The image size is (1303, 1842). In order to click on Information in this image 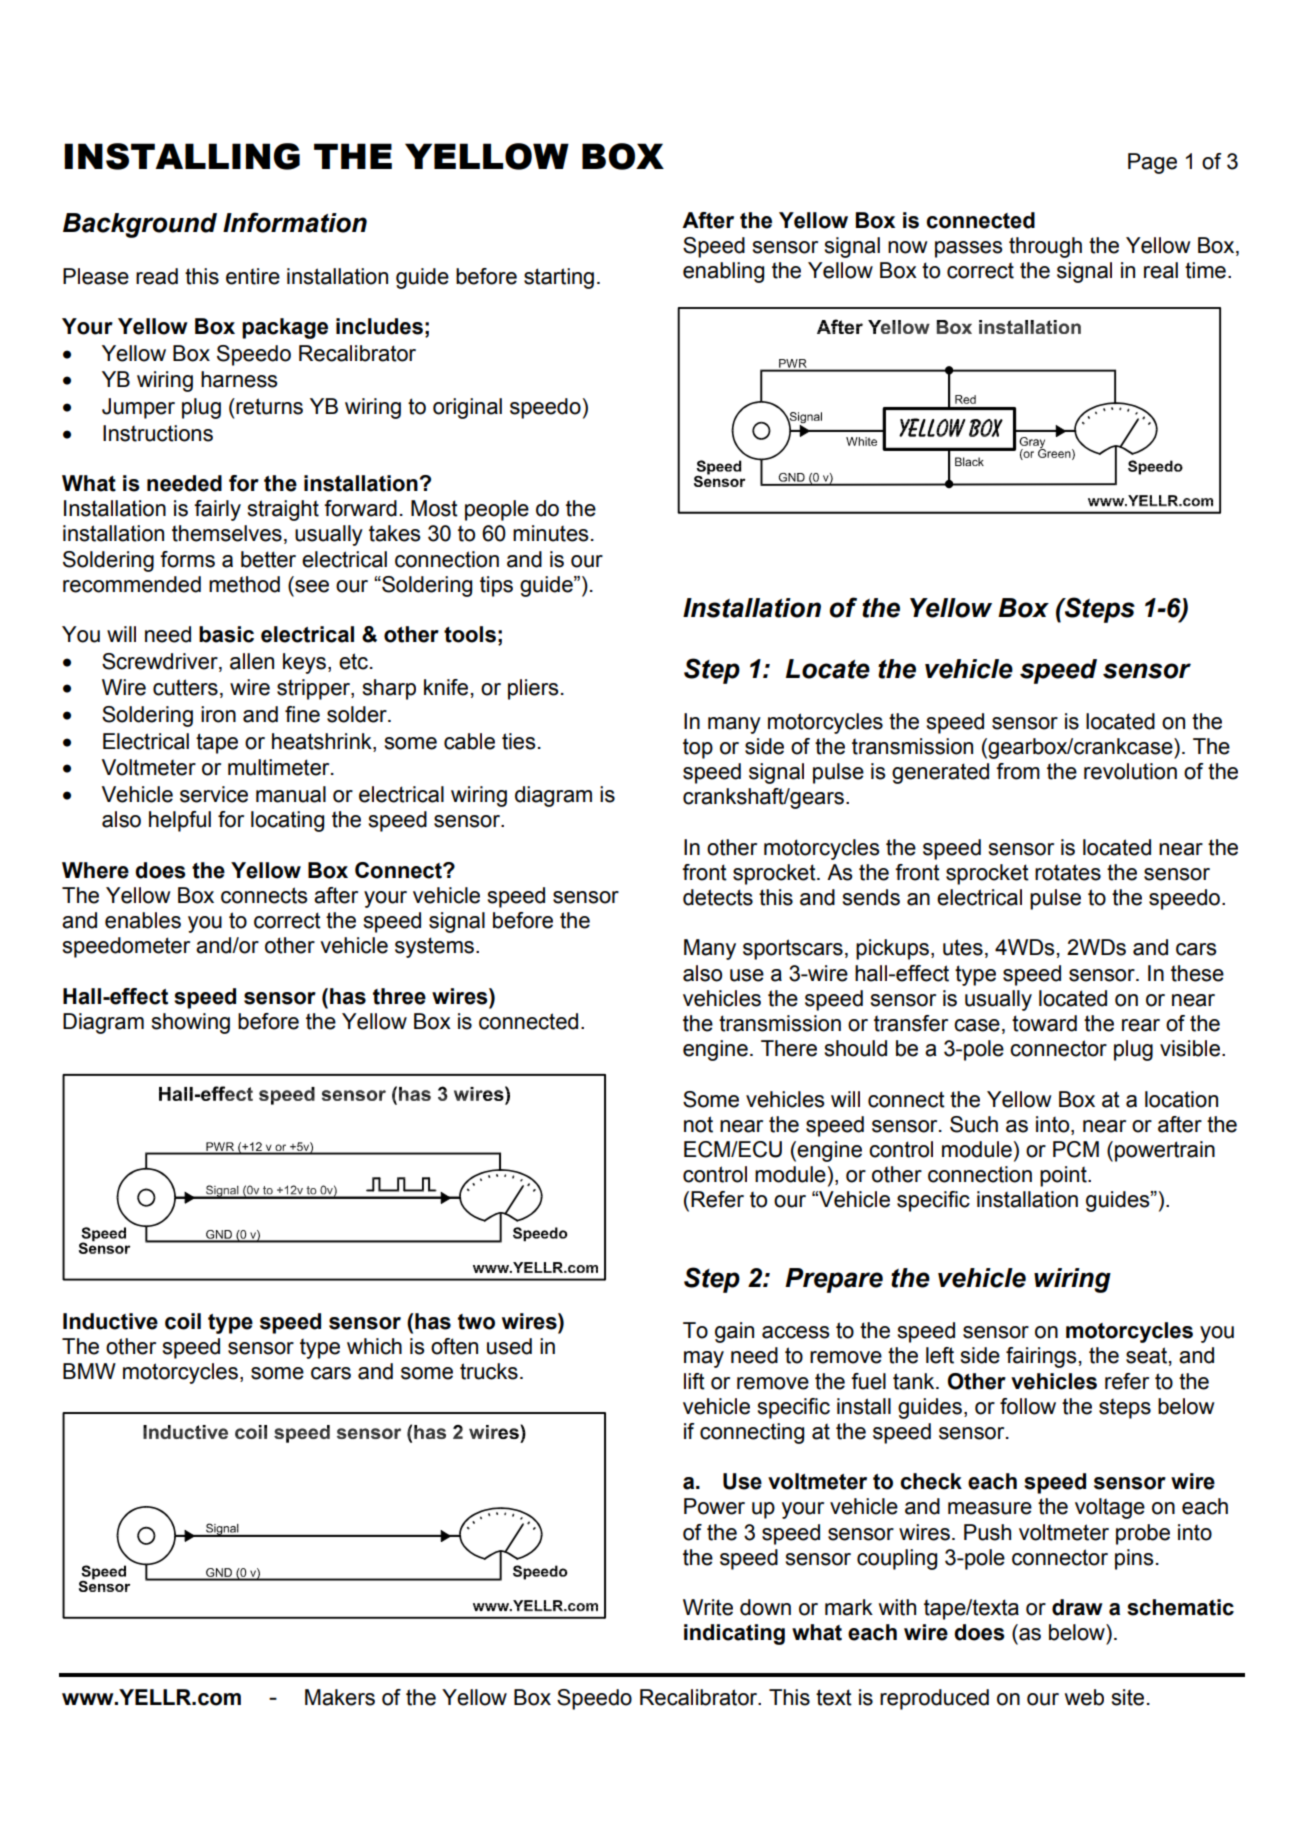, I will do `click(295, 222)`.
